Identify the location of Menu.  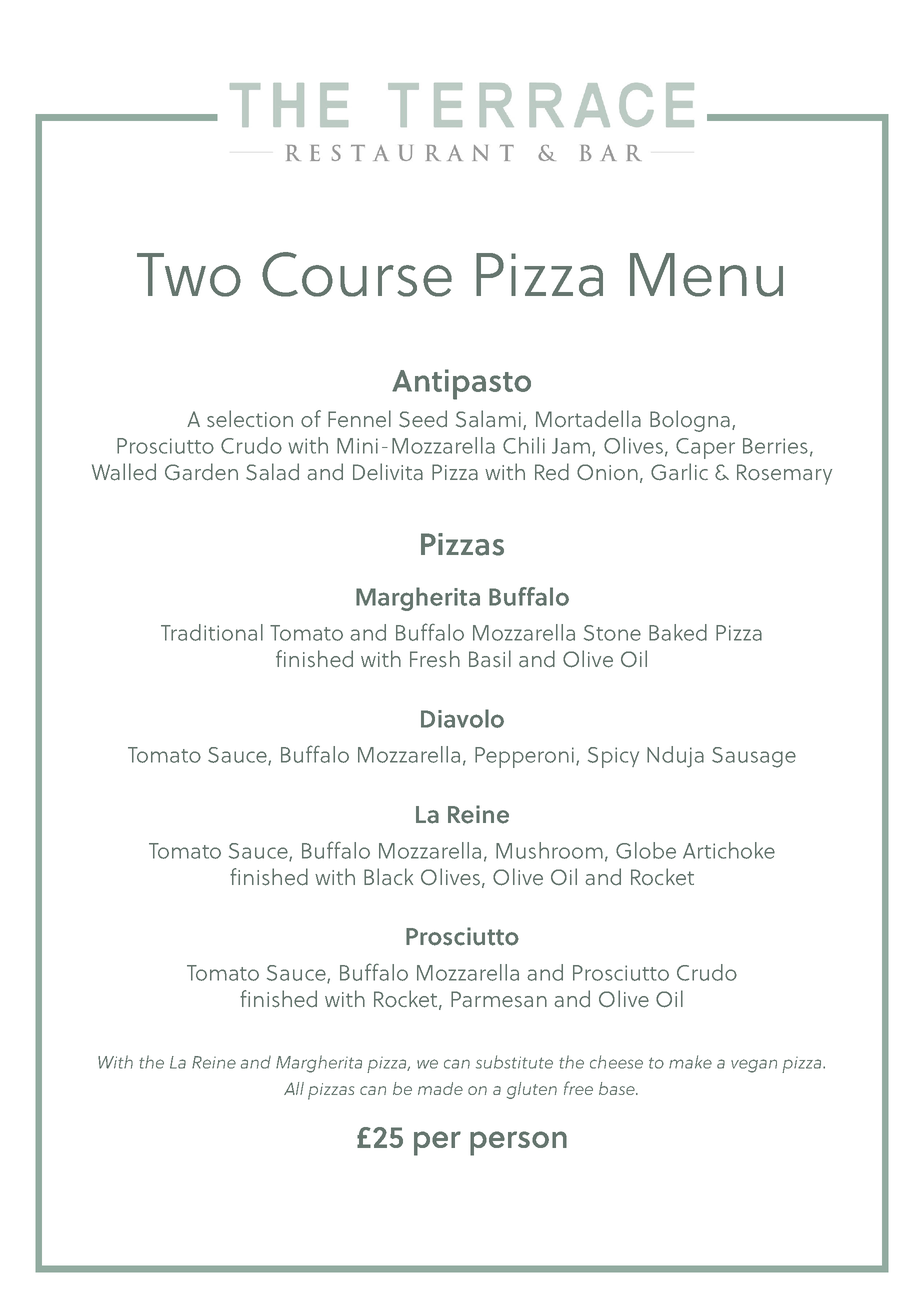
(706, 275).
